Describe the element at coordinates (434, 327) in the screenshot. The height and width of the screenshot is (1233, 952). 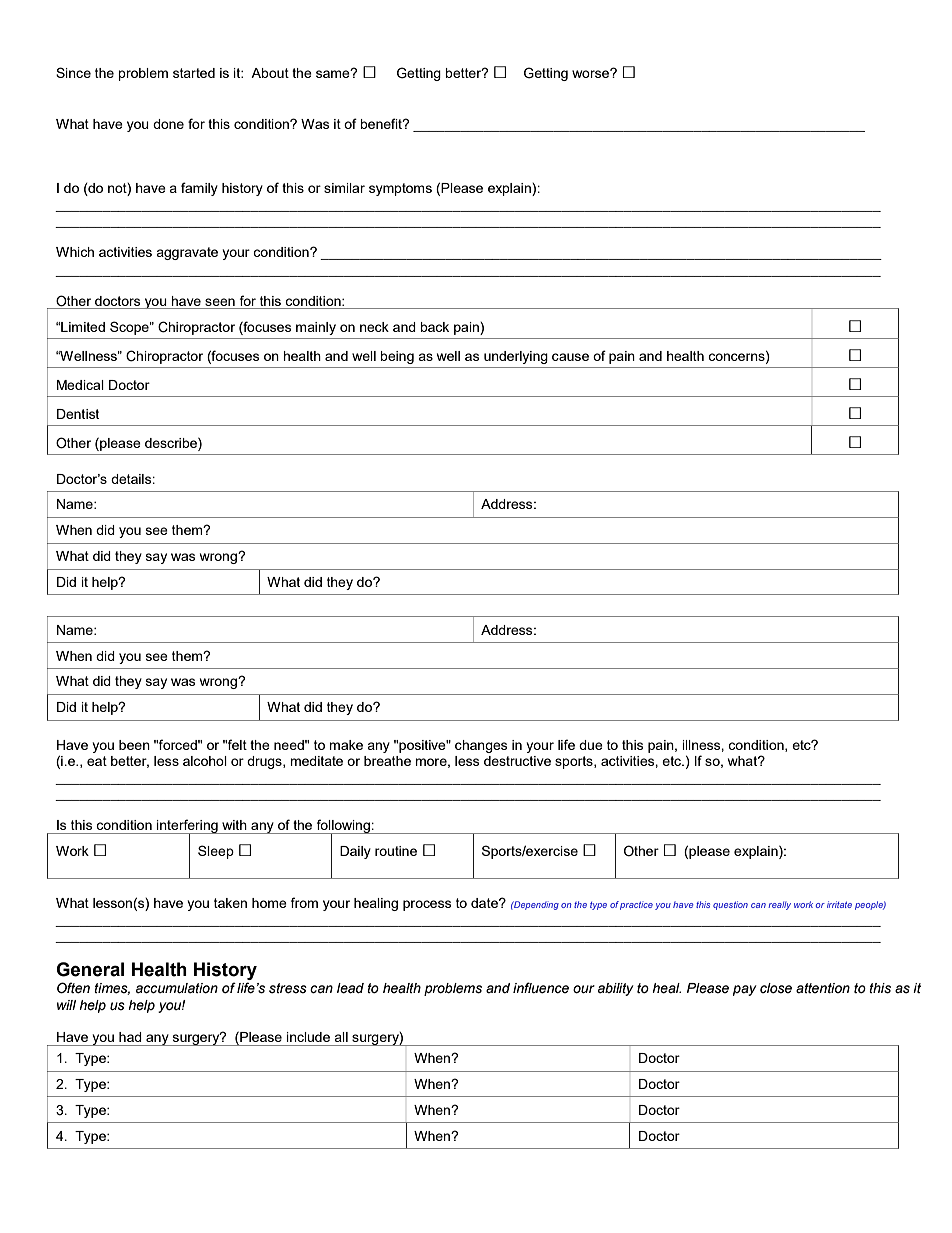
I see `back` at that location.
